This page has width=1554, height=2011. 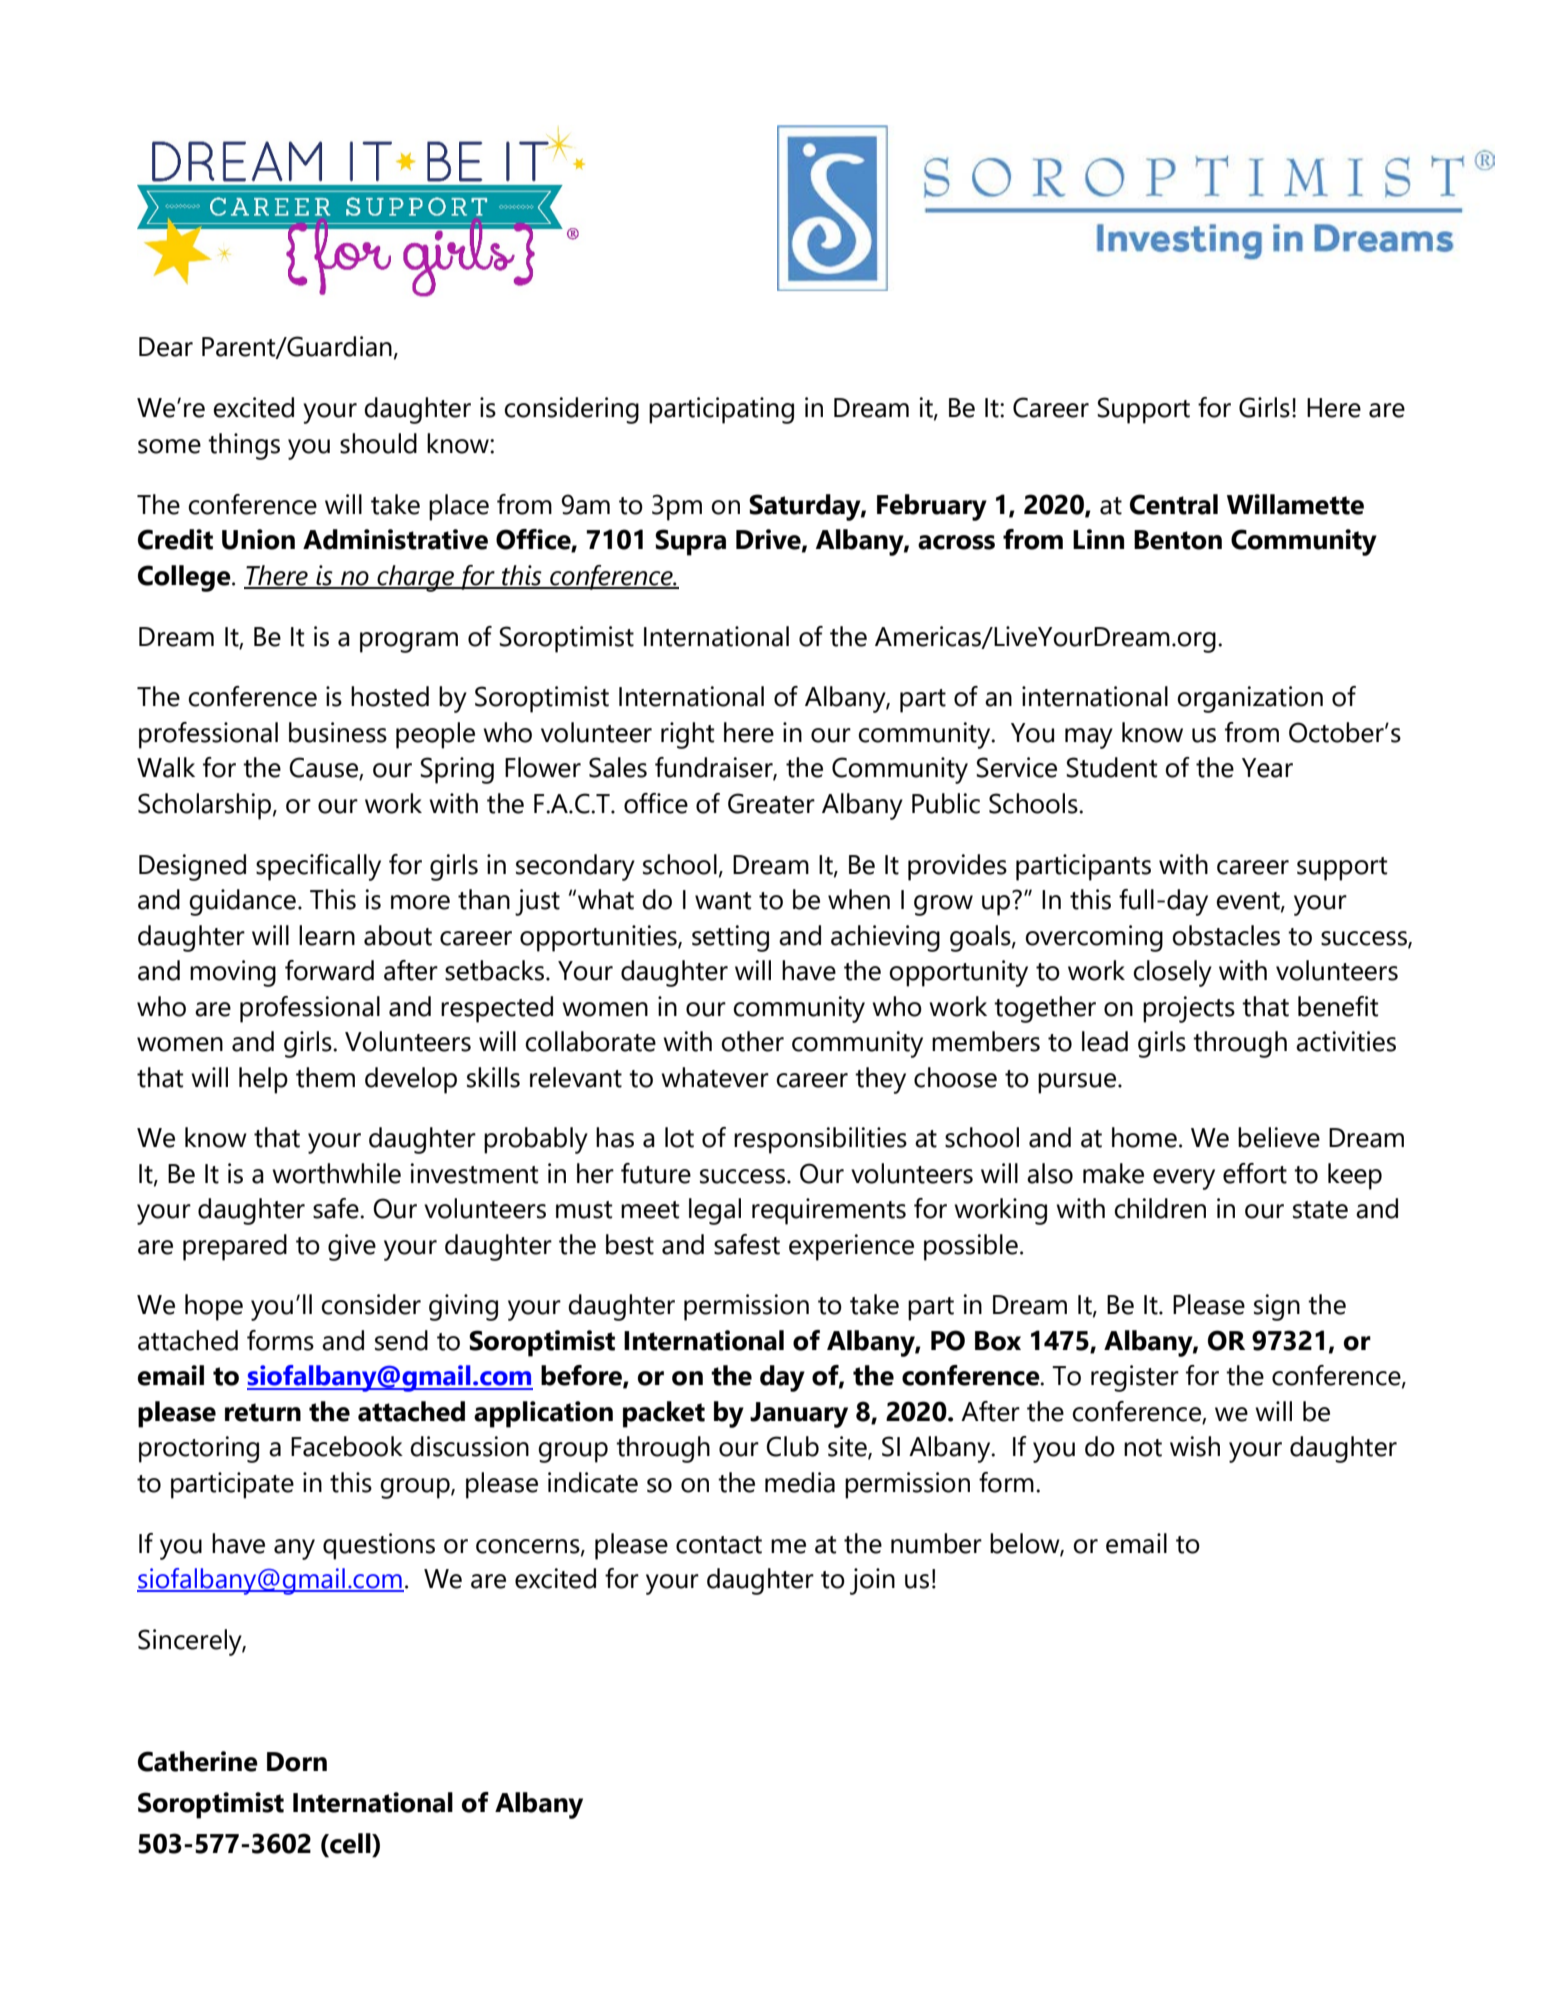 I want to click on believe, so click(x=1279, y=1137).
